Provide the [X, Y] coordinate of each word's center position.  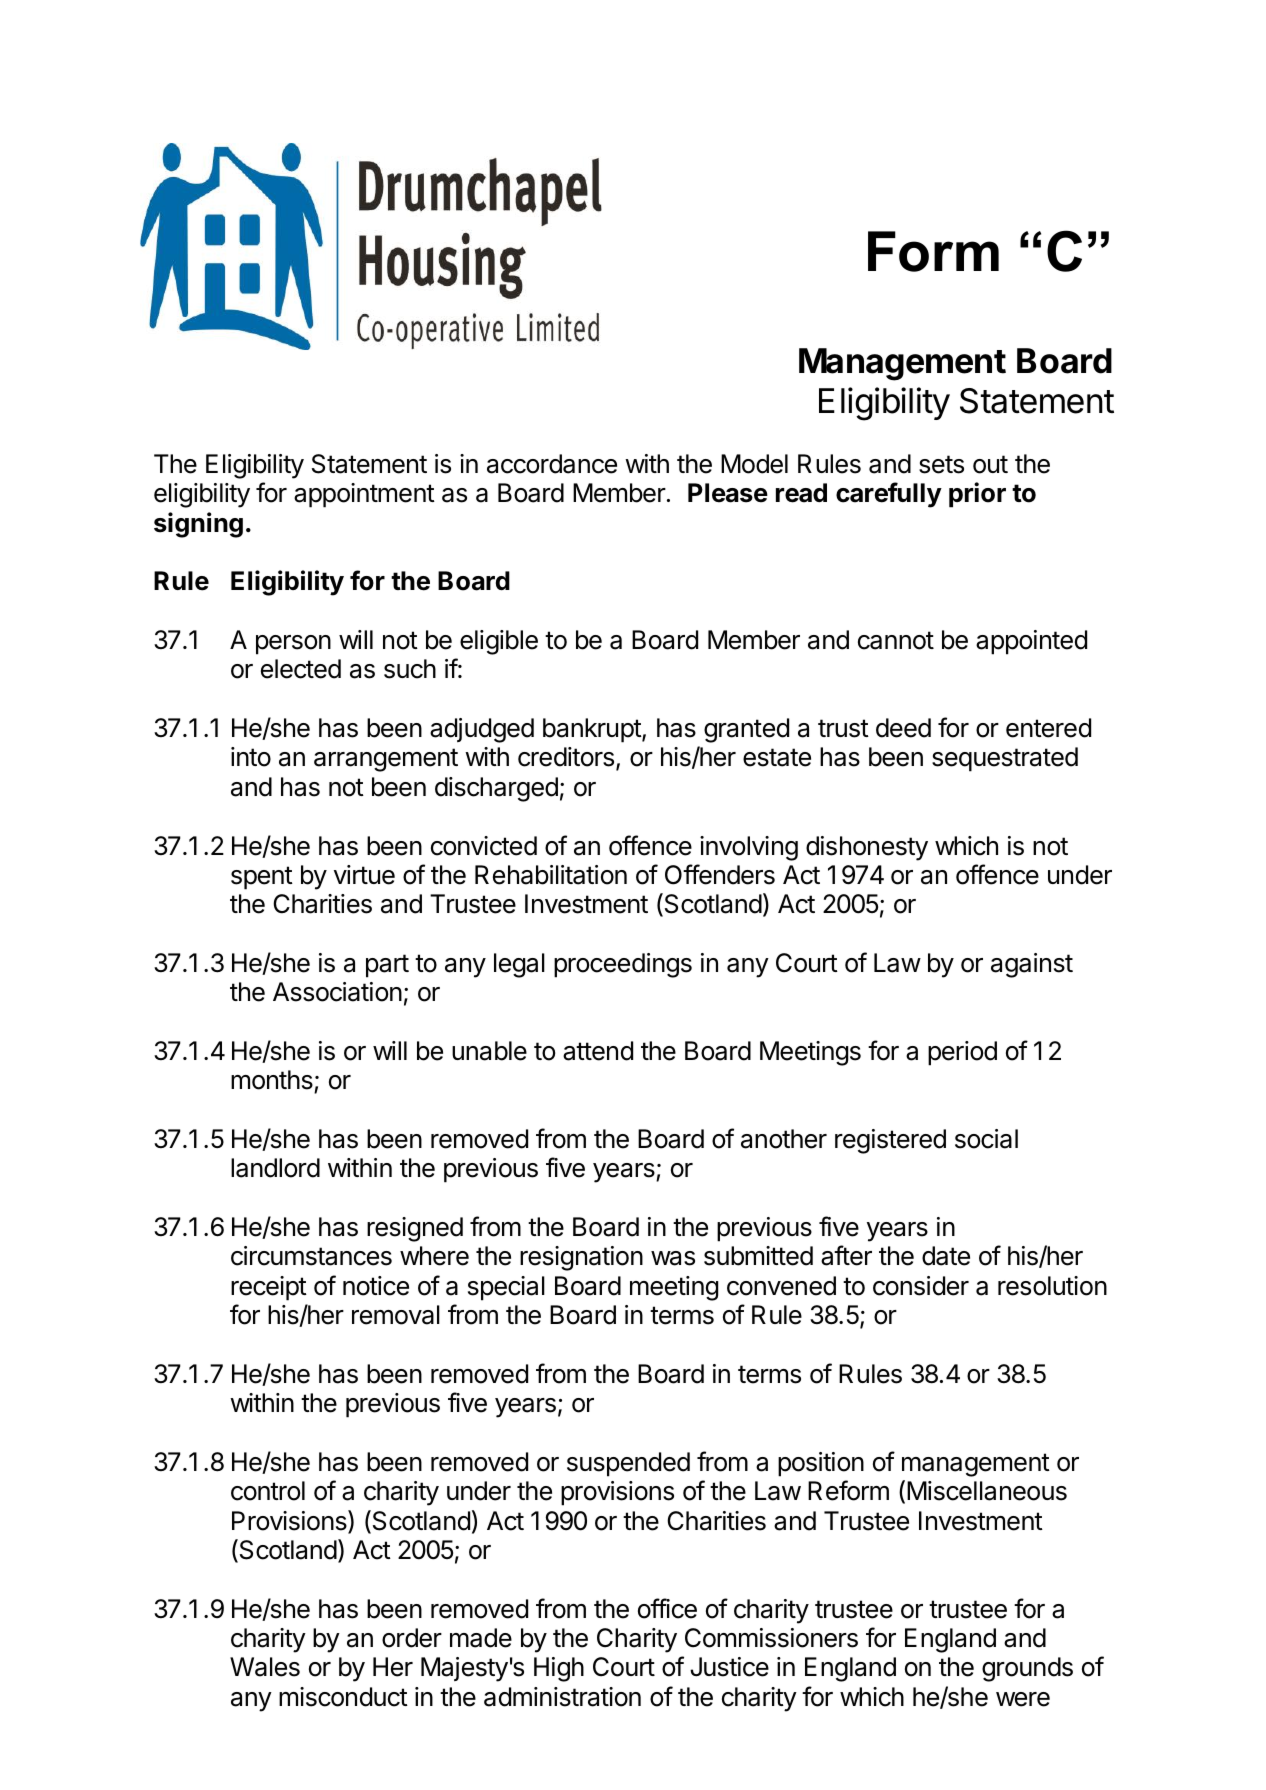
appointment [364, 495]
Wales [265, 1667]
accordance [552, 464]
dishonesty [867, 848]
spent [262, 878]
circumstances [311, 1256]
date [946, 1256]
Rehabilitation [551, 875]
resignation [581, 1258]
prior [977, 495]
